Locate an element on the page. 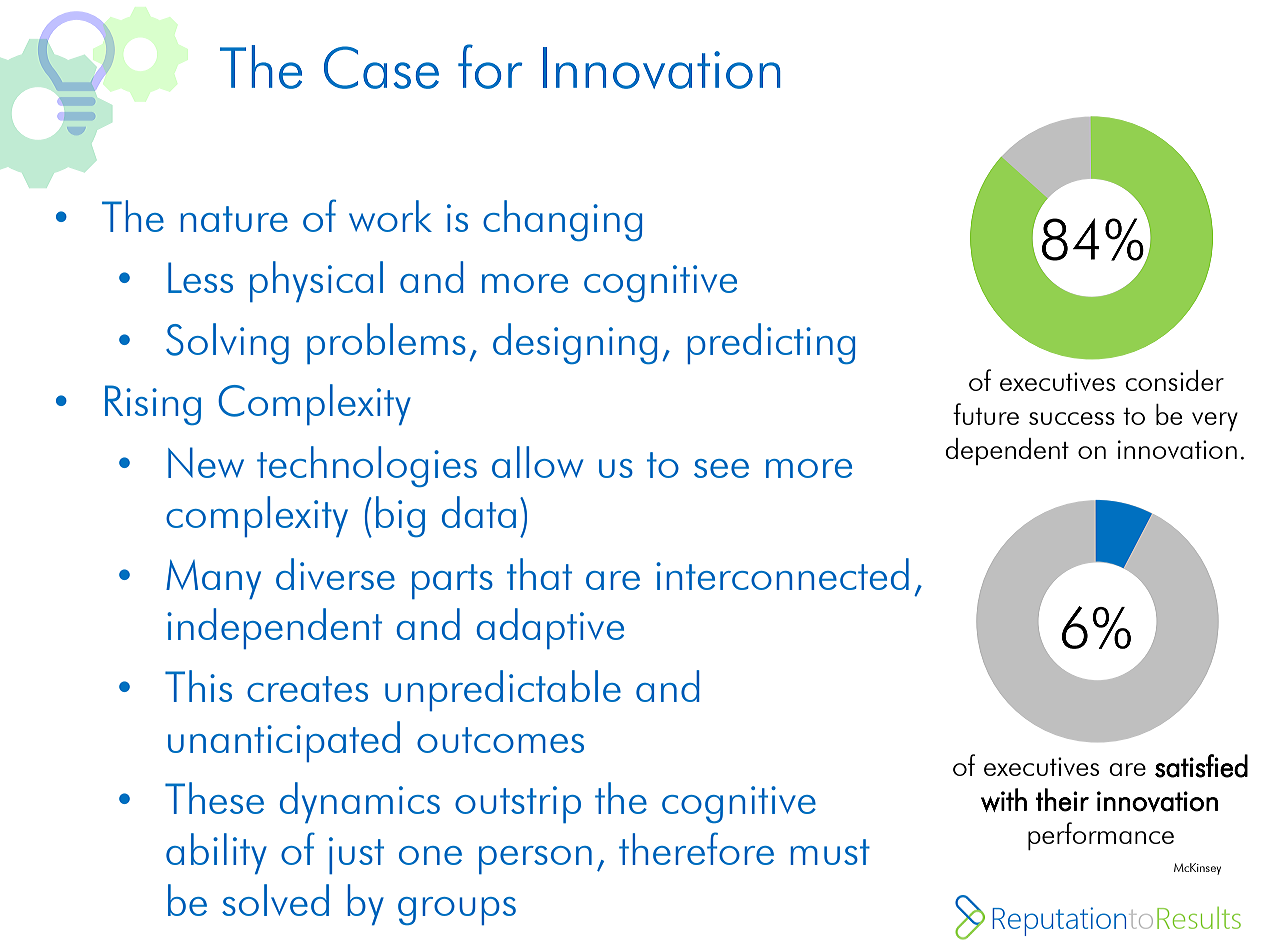  Case is located at coordinates (381, 67).
